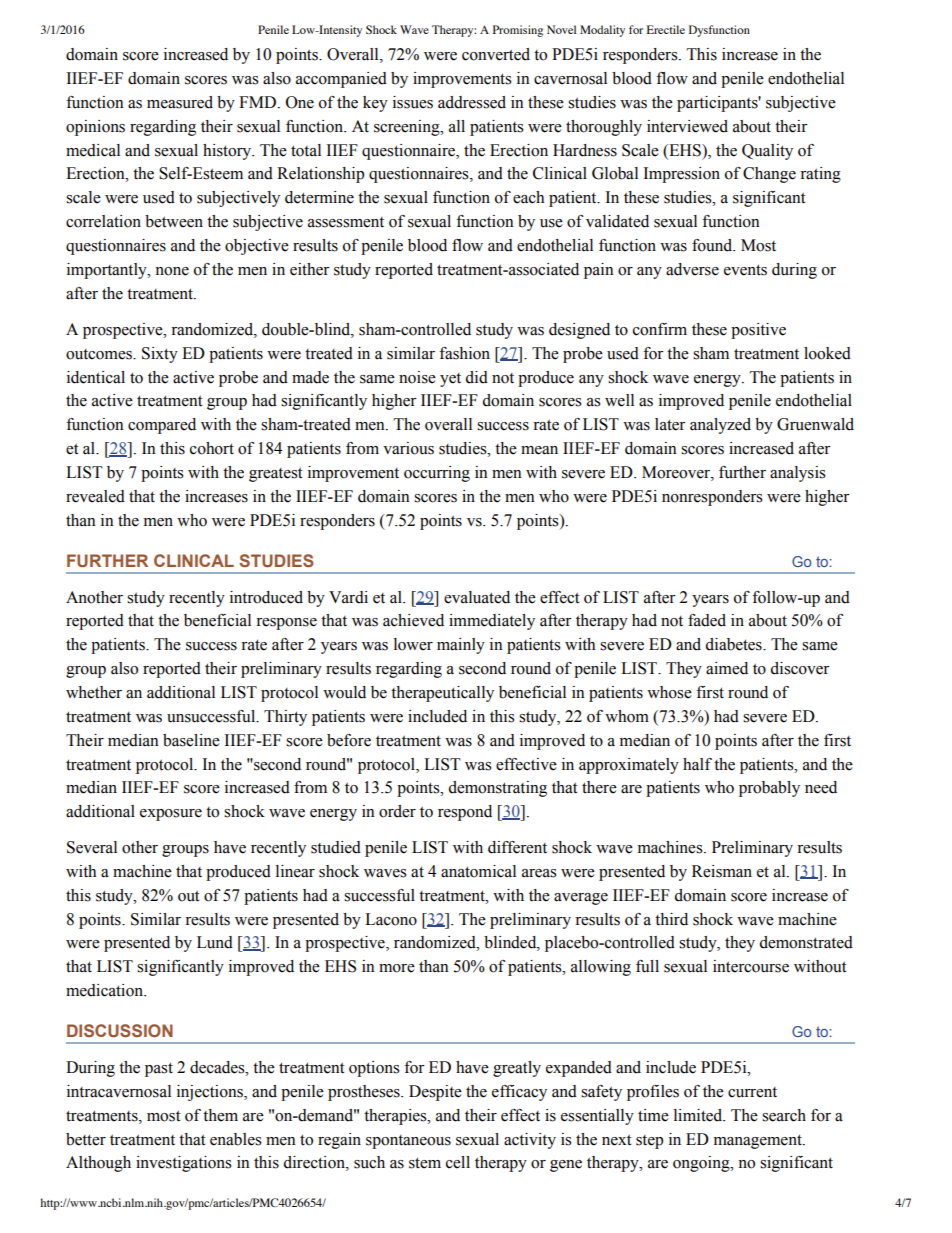  What do you see at coordinates (666, 29) in the image?
I see `Erectile` at bounding box center [666, 29].
